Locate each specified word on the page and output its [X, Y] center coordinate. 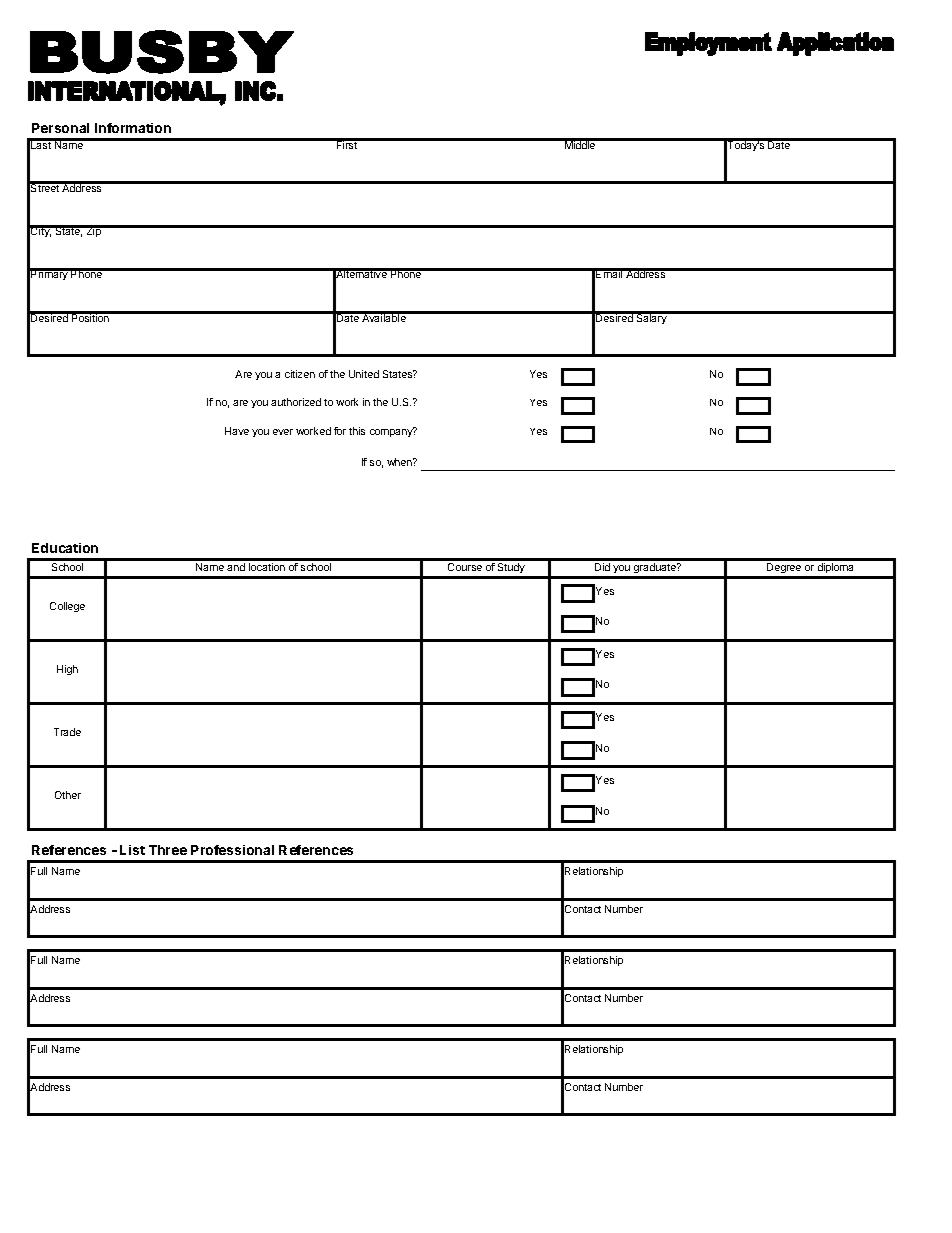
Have [237, 431]
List [132, 850]
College [67, 607]
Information [133, 128]
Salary [651, 318]
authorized [296, 402]
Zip [93, 231]
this [357, 431]
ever [283, 432]
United [364, 374]
